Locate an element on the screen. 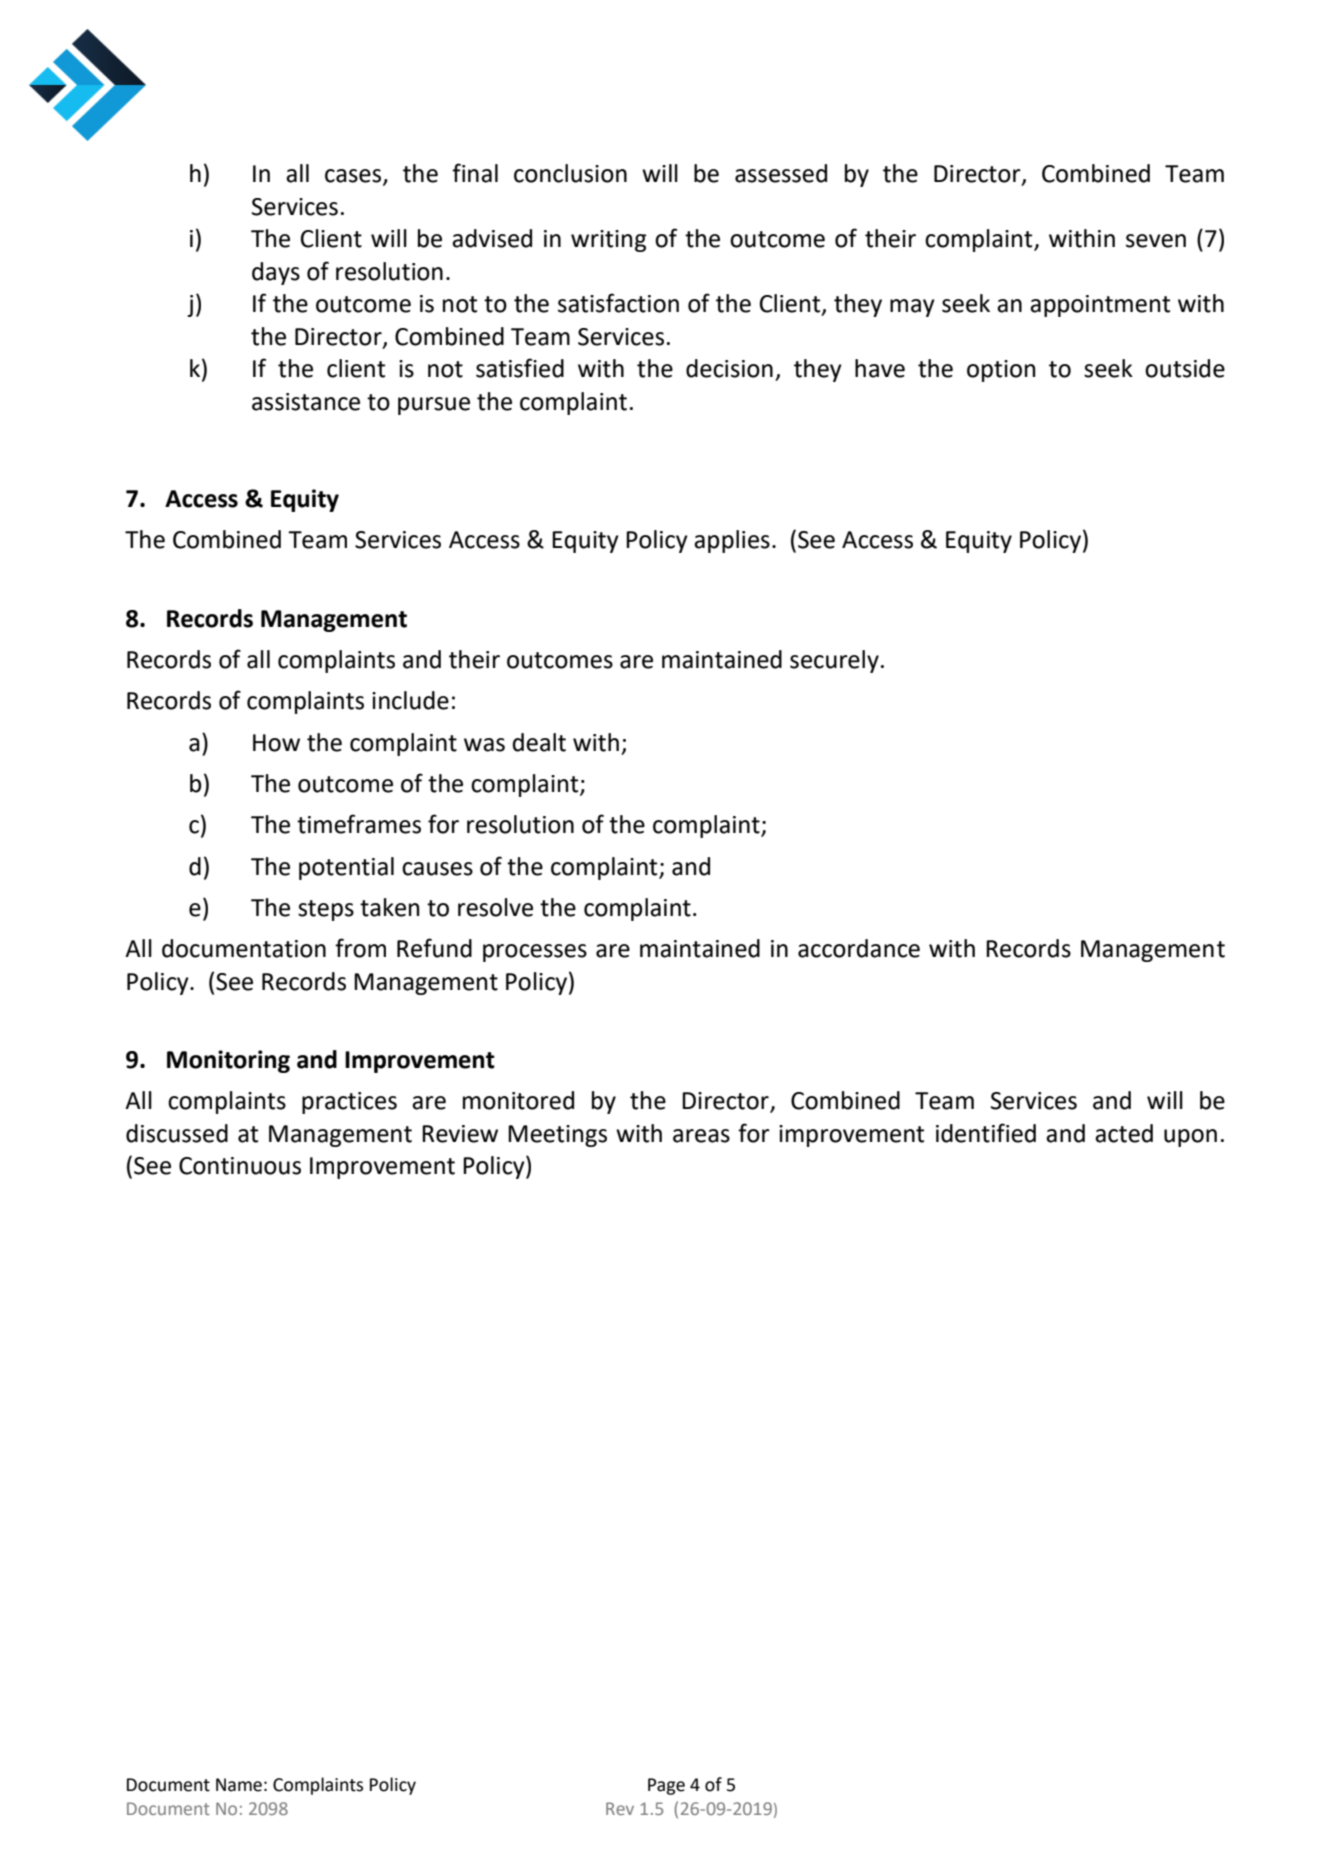 Image resolution: width=1320 pixels, height=1866 pixels. Name is located at coordinates (239, 1785).
